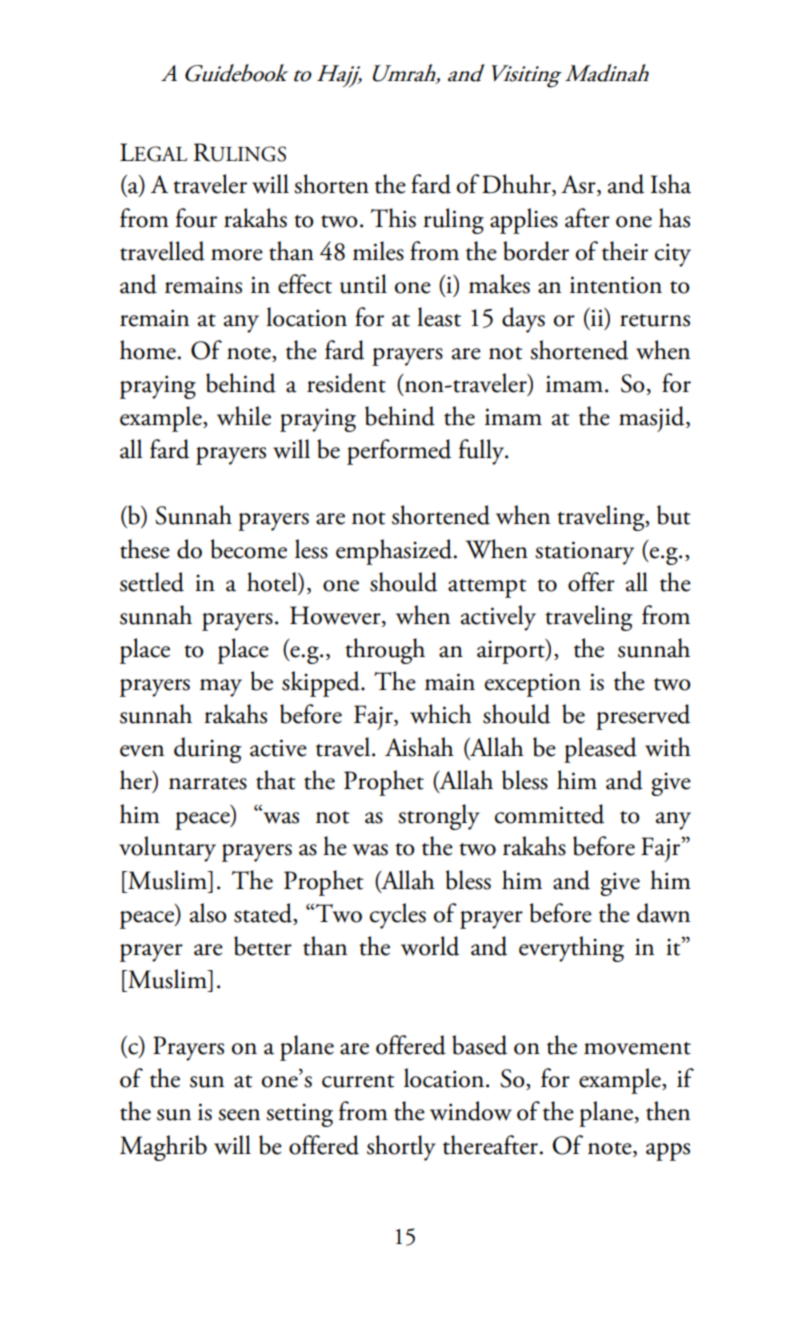  What do you see at coordinates (393, 218) in the document?
I see `This` at bounding box center [393, 218].
